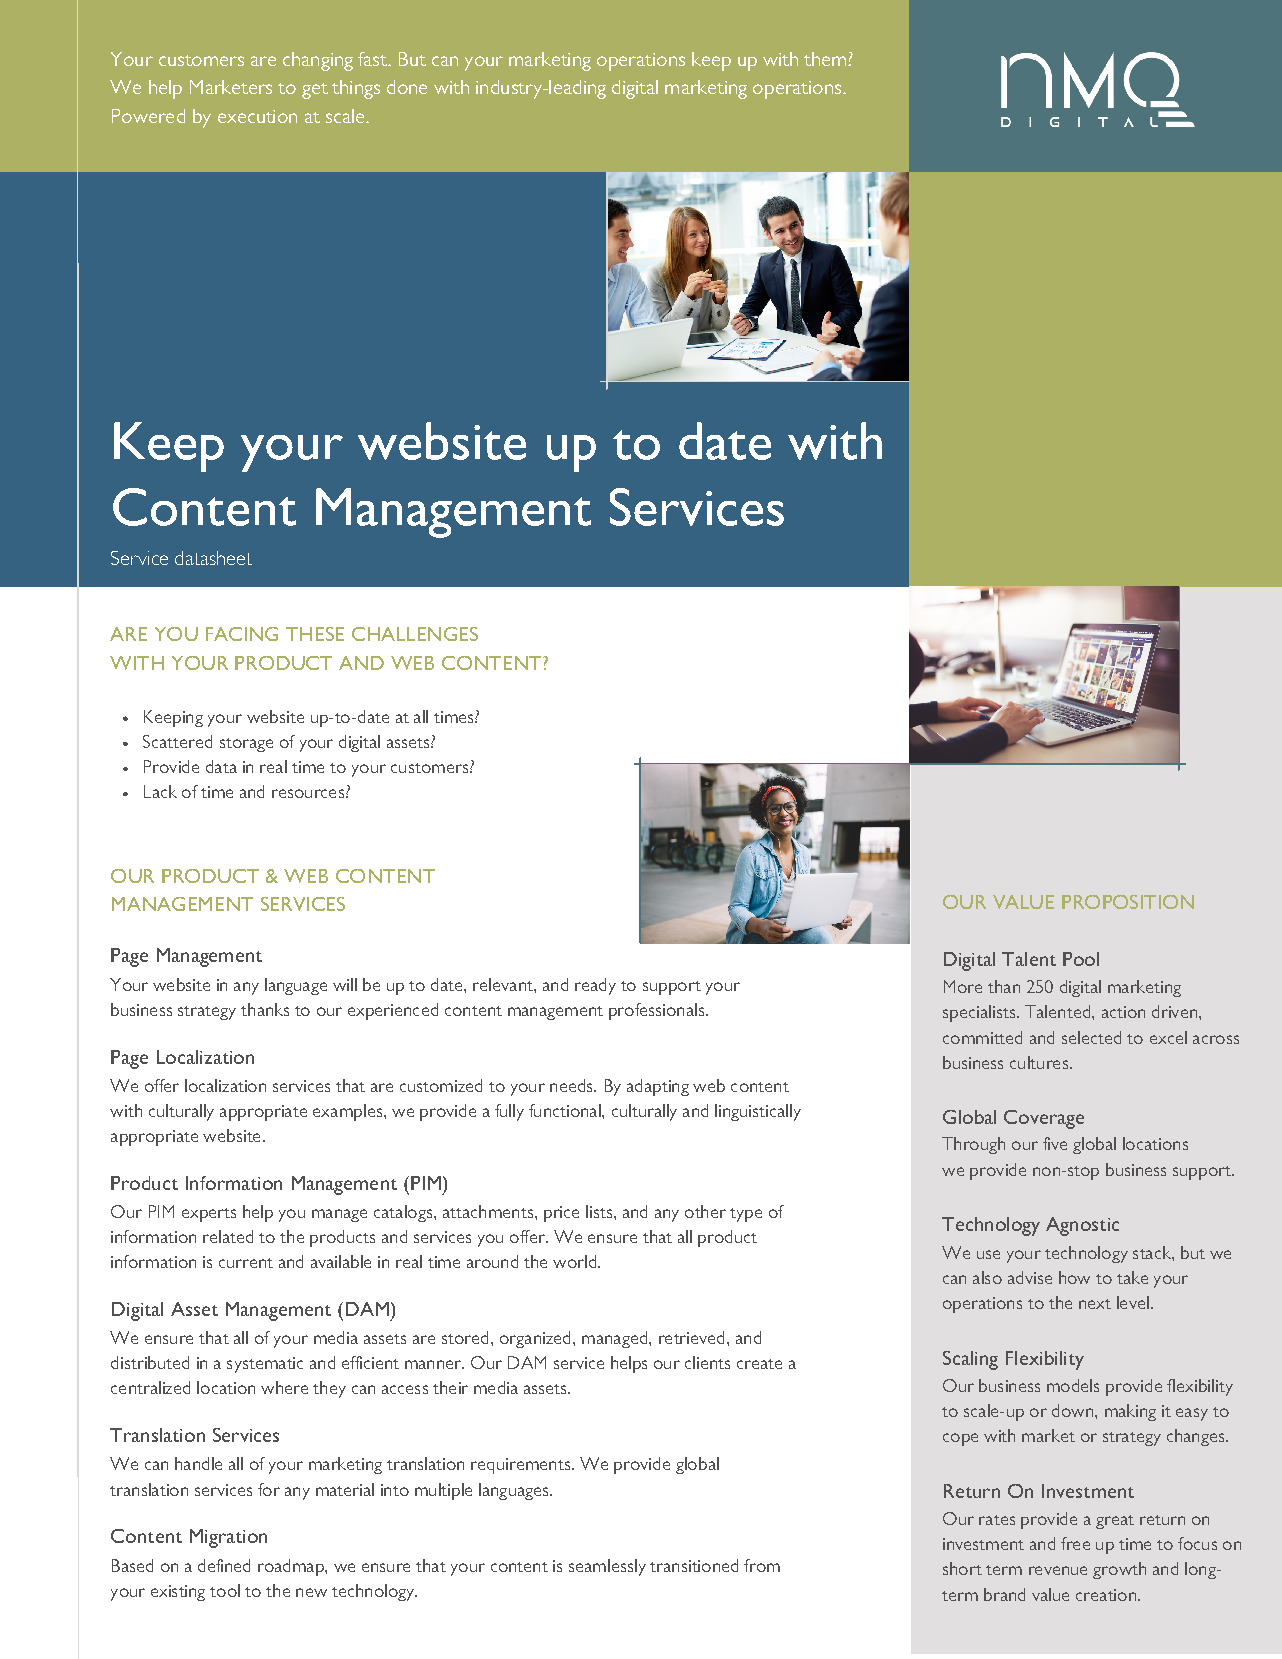 The width and height of the screenshot is (1282, 1659). What do you see at coordinates (1075, 1543) in the screenshot?
I see `free` at bounding box center [1075, 1543].
